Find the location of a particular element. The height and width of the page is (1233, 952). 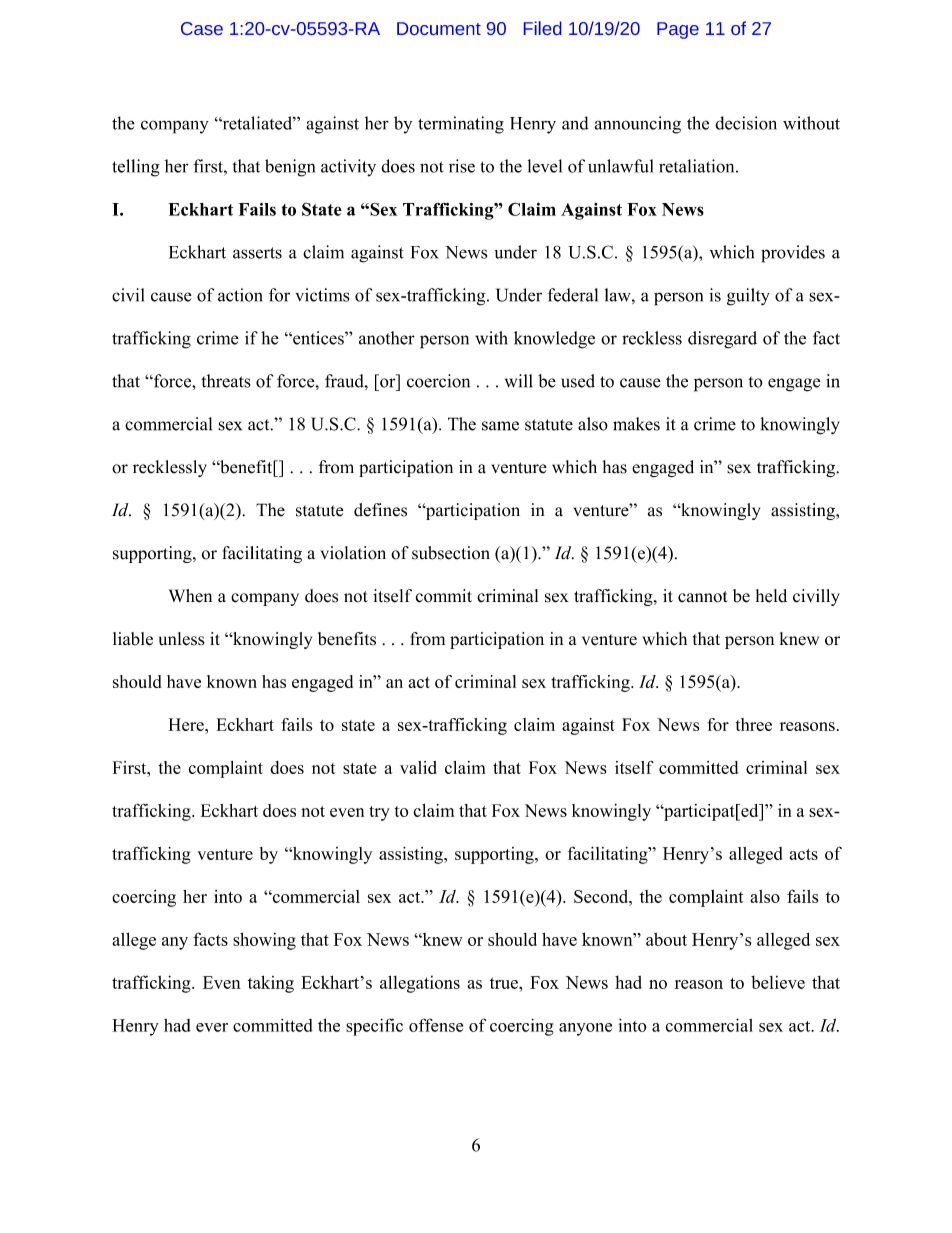

unless is located at coordinates (182, 639).
